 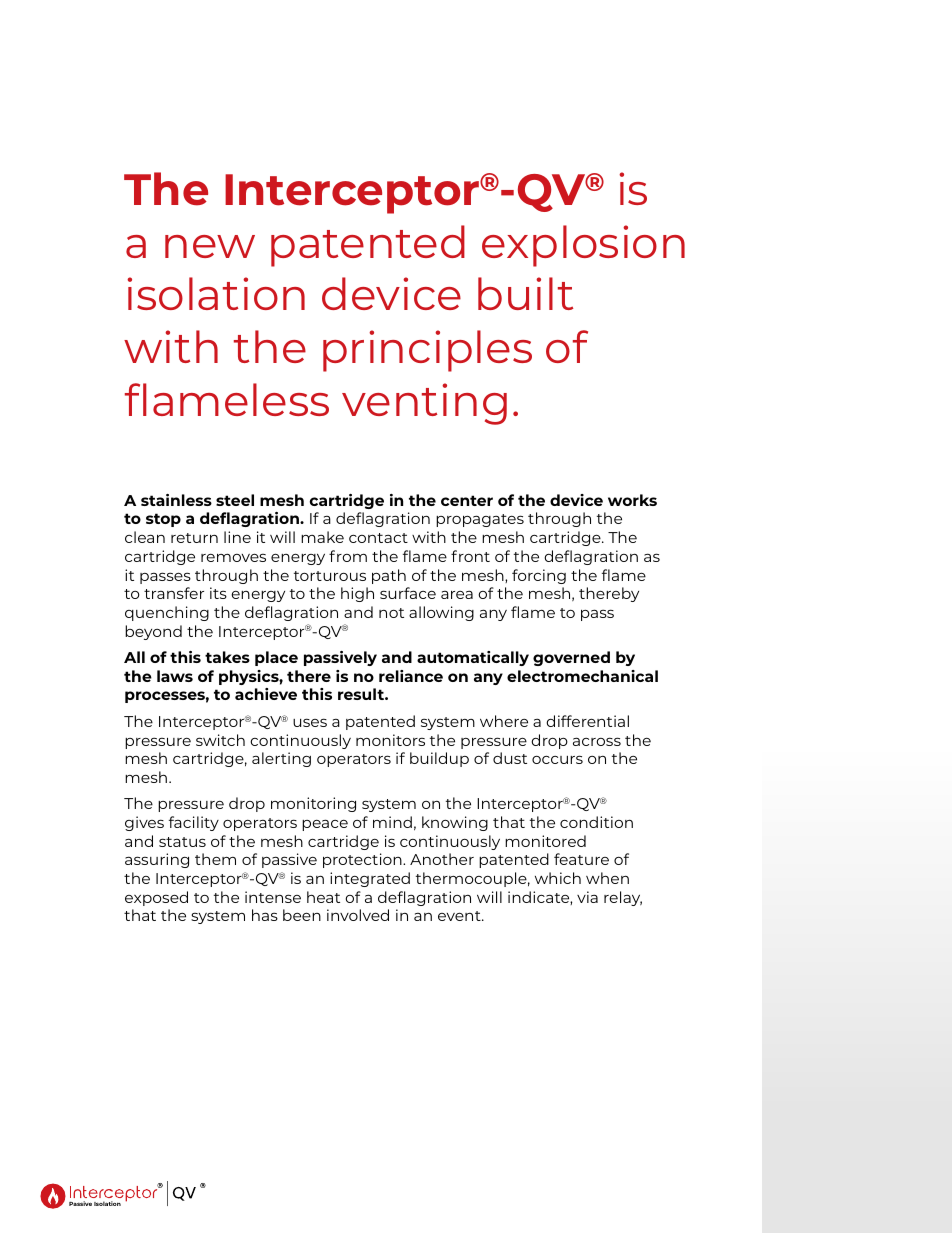 What do you see at coordinates (220, 740) in the screenshot?
I see `switch` at bounding box center [220, 740].
